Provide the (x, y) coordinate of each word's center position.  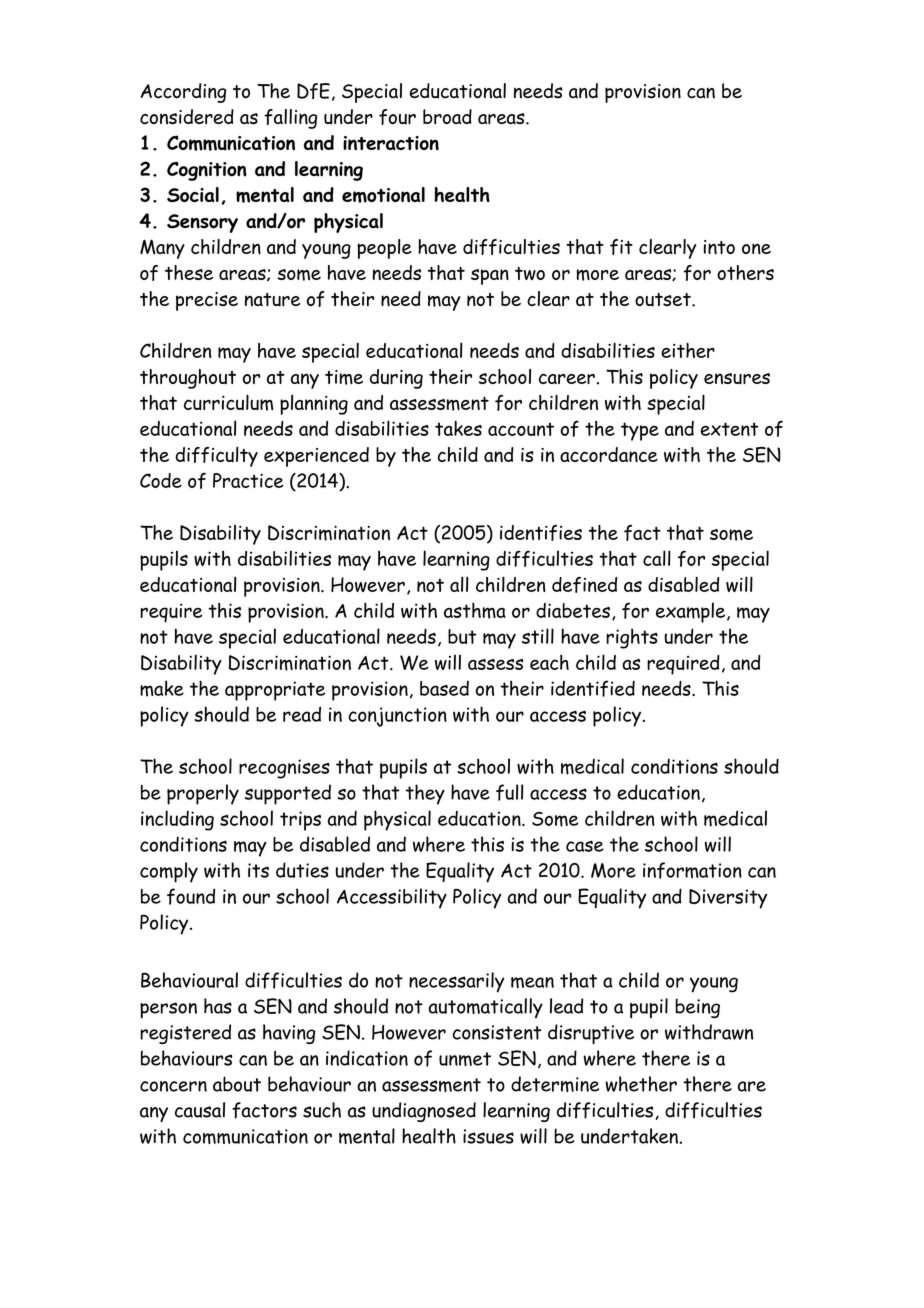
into (719, 247)
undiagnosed (424, 1112)
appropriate (275, 691)
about (237, 1084)
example (690, 612)
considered (187, 116)
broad (447, 116)
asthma (475, 611)
